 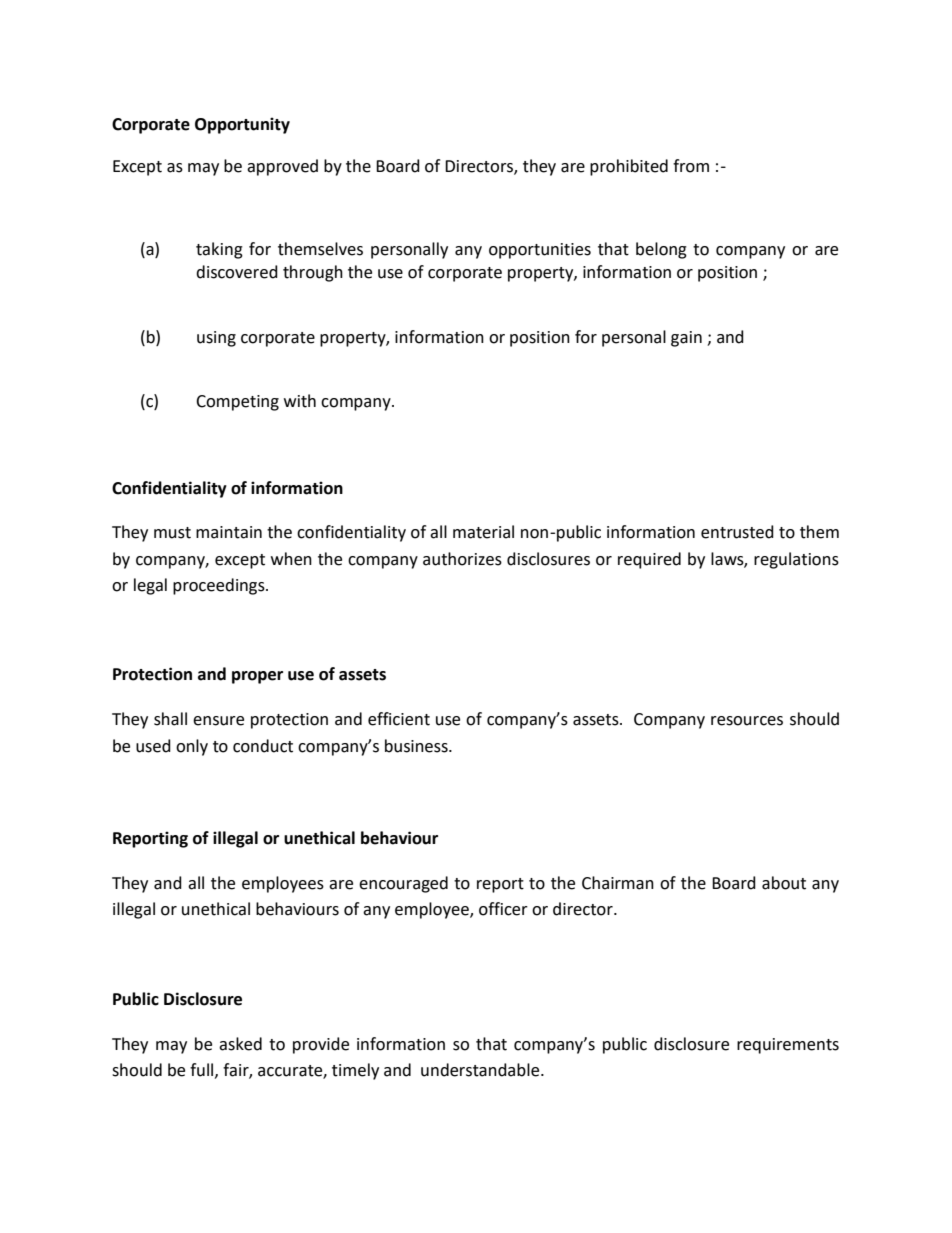 What do you see at coordinates (242, 125) in the page?
I see `Opportunity` at bounding box center [242, 125].
